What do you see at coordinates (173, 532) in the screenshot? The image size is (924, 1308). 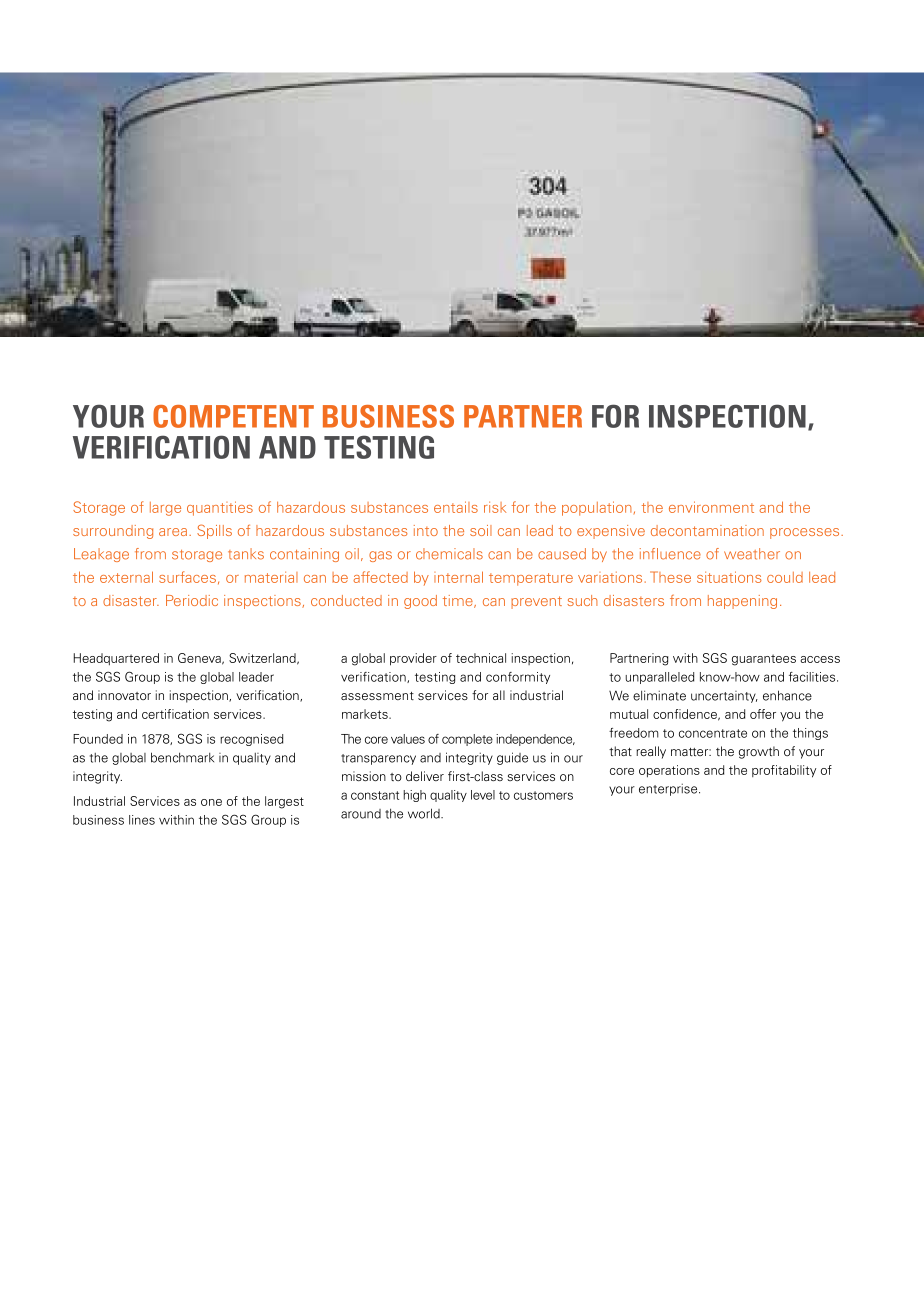 I see `area` at bounding box center [173, 532].
